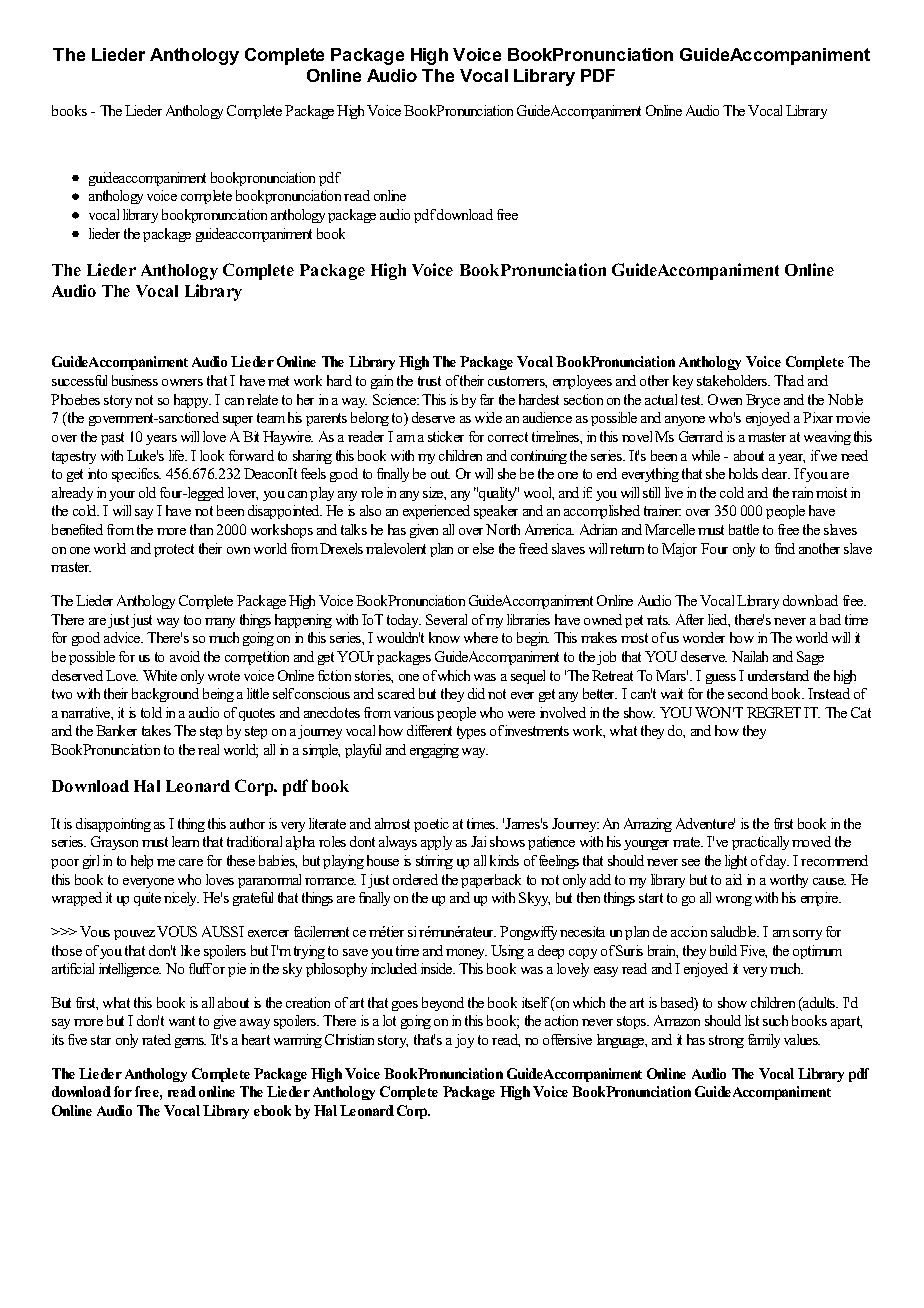 This screenshot has height=1308, width=924. Describe the element at coordinates (424, 531) in the screenshot. I see `given` at that location.
